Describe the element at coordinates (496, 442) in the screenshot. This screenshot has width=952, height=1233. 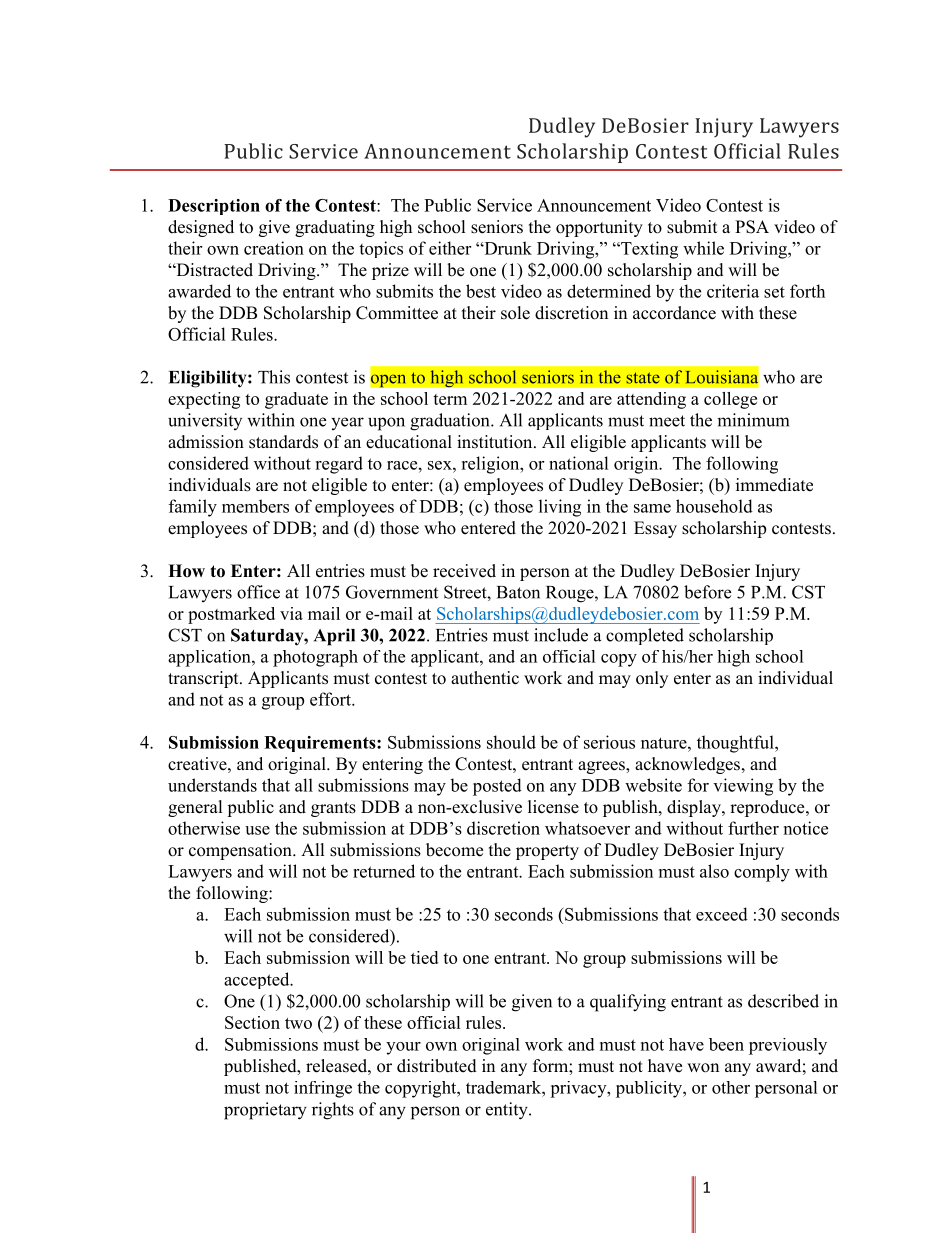
I see `institution` at that location.
